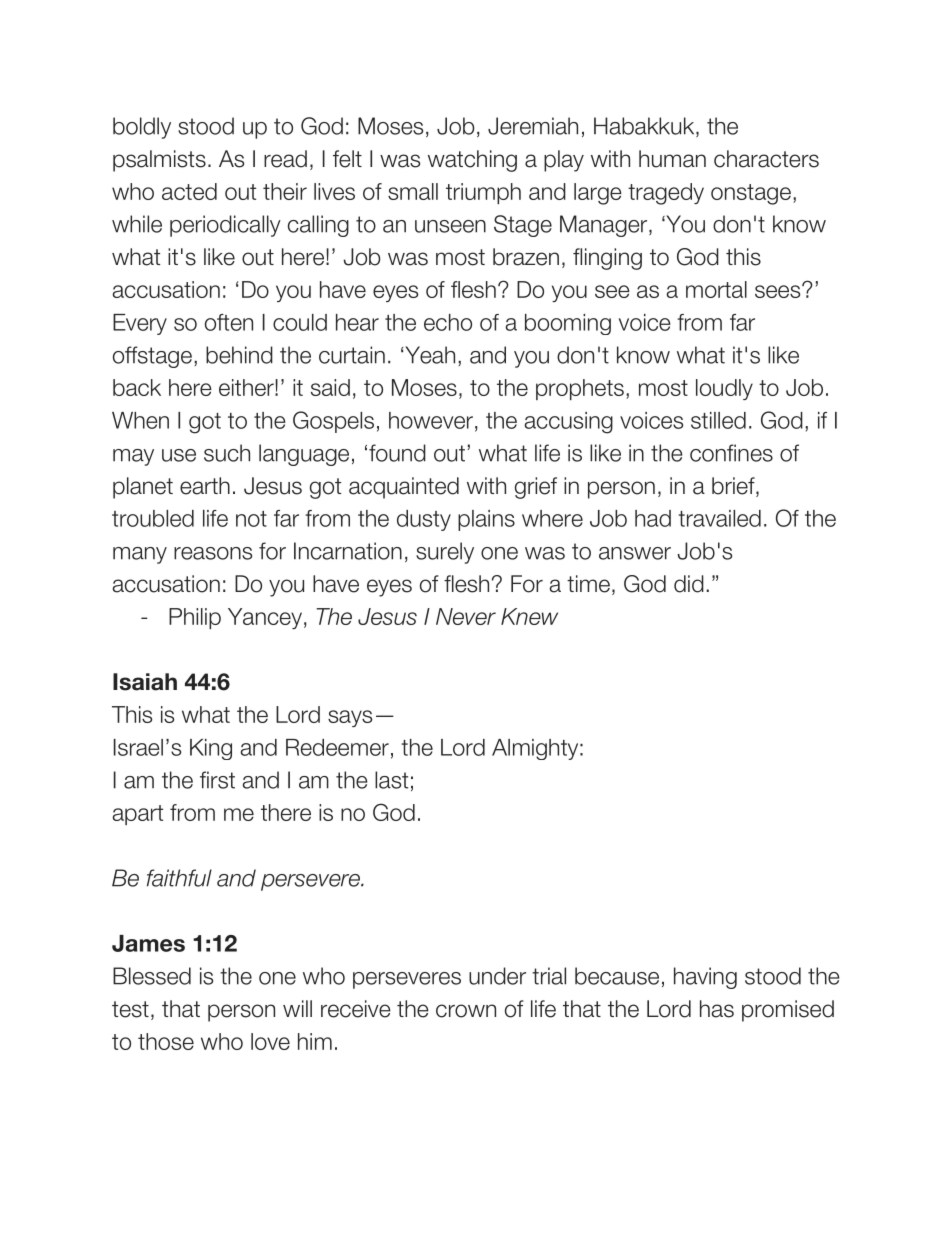 Image resolution: width=952 pixels, height=1233 pixels. Describe the element at coordinates (466, 1011) in the screenshot. I see `crown` at that location.
